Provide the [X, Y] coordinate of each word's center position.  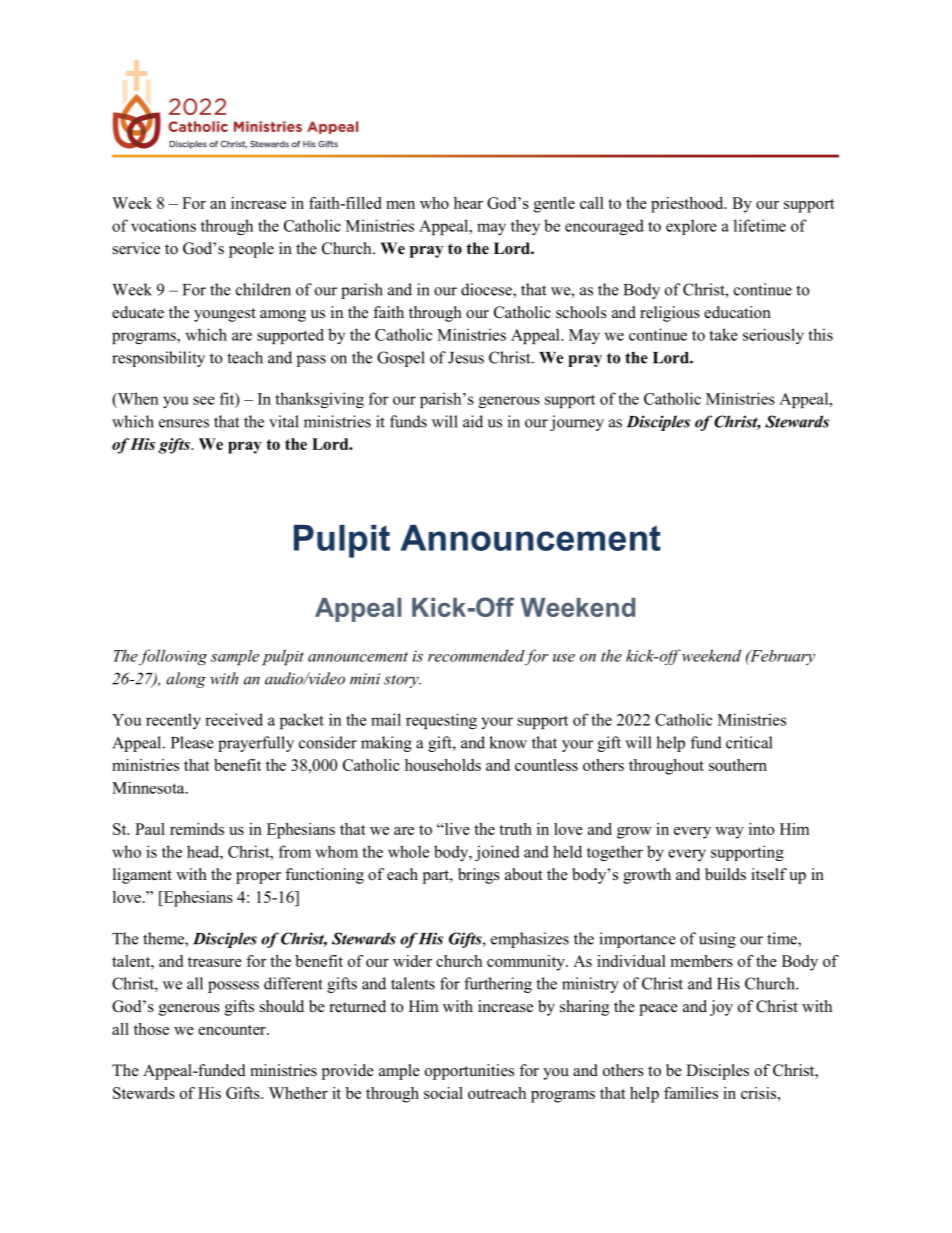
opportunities [469, 1072]
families [691, 1093]
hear [468, 203]
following [173, 657]
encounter [233, 1030]
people [251, 250]
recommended [476, 655]
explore [691, 227]
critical [749, 742]
